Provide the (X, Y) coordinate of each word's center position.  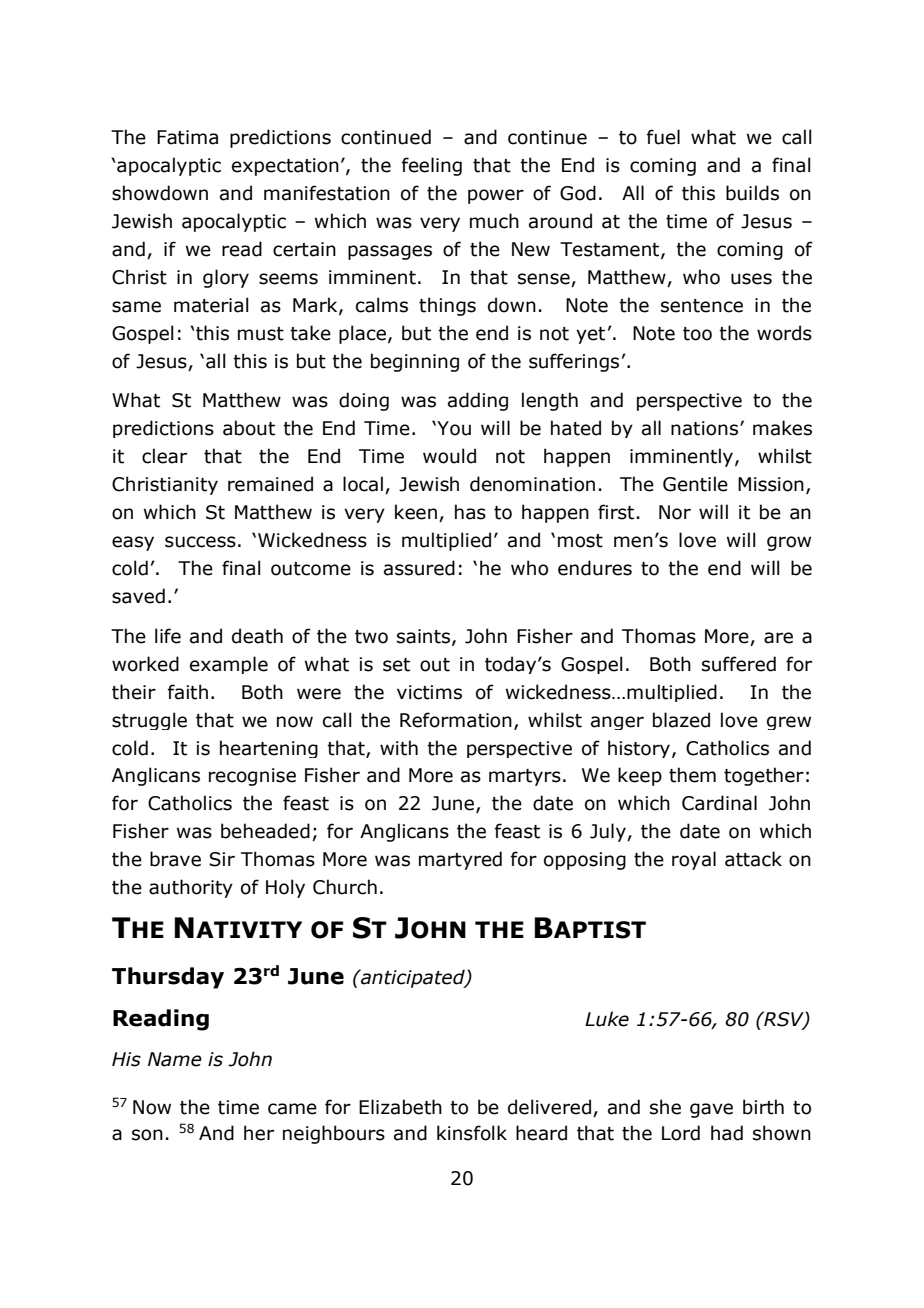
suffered (739, 664)
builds (752, 193)
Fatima (187, 137)
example (229, 665)
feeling (432, 166)
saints (425, 637)
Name (175, 1059)
